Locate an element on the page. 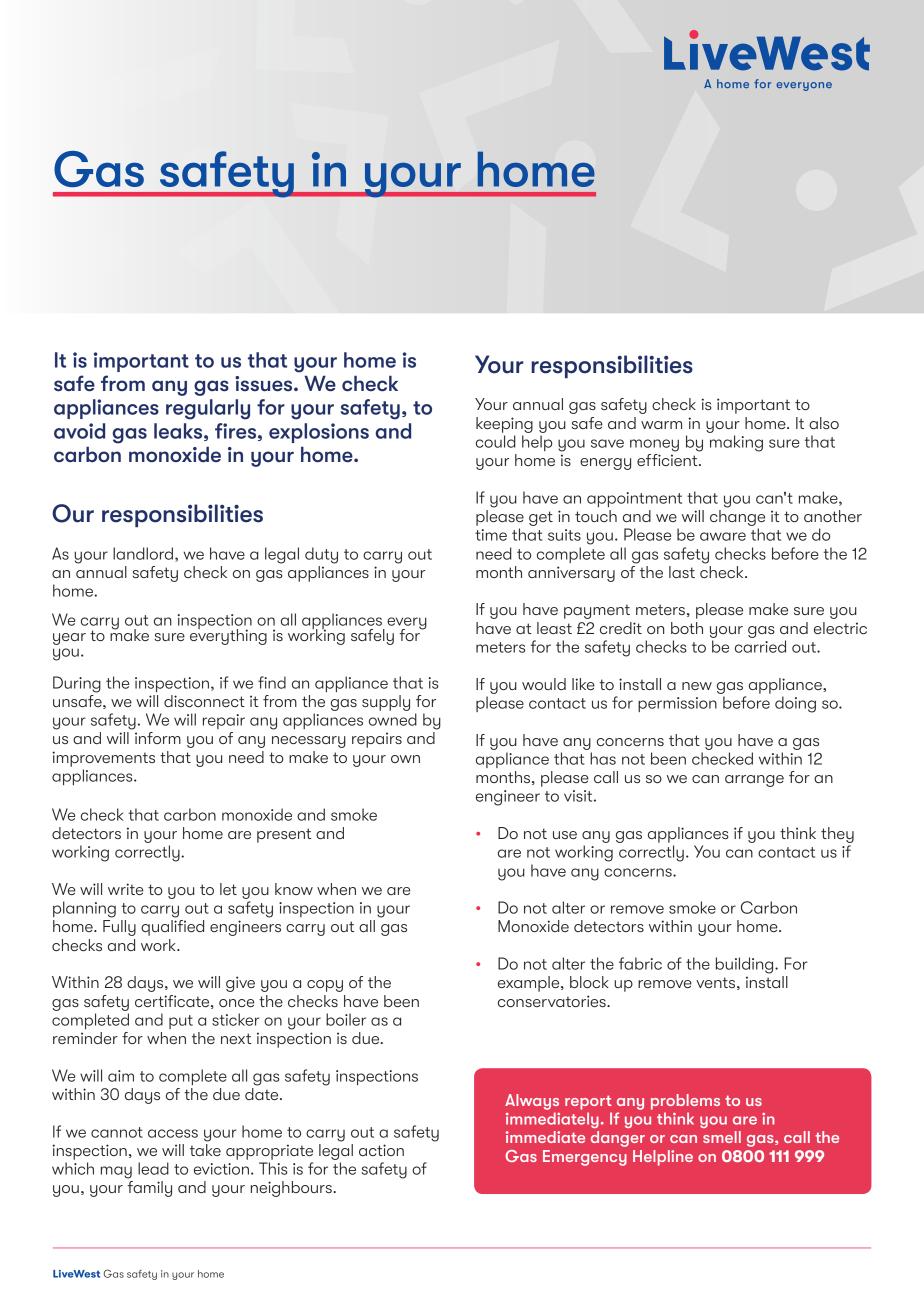  making is located at coordinates (736, 443).
